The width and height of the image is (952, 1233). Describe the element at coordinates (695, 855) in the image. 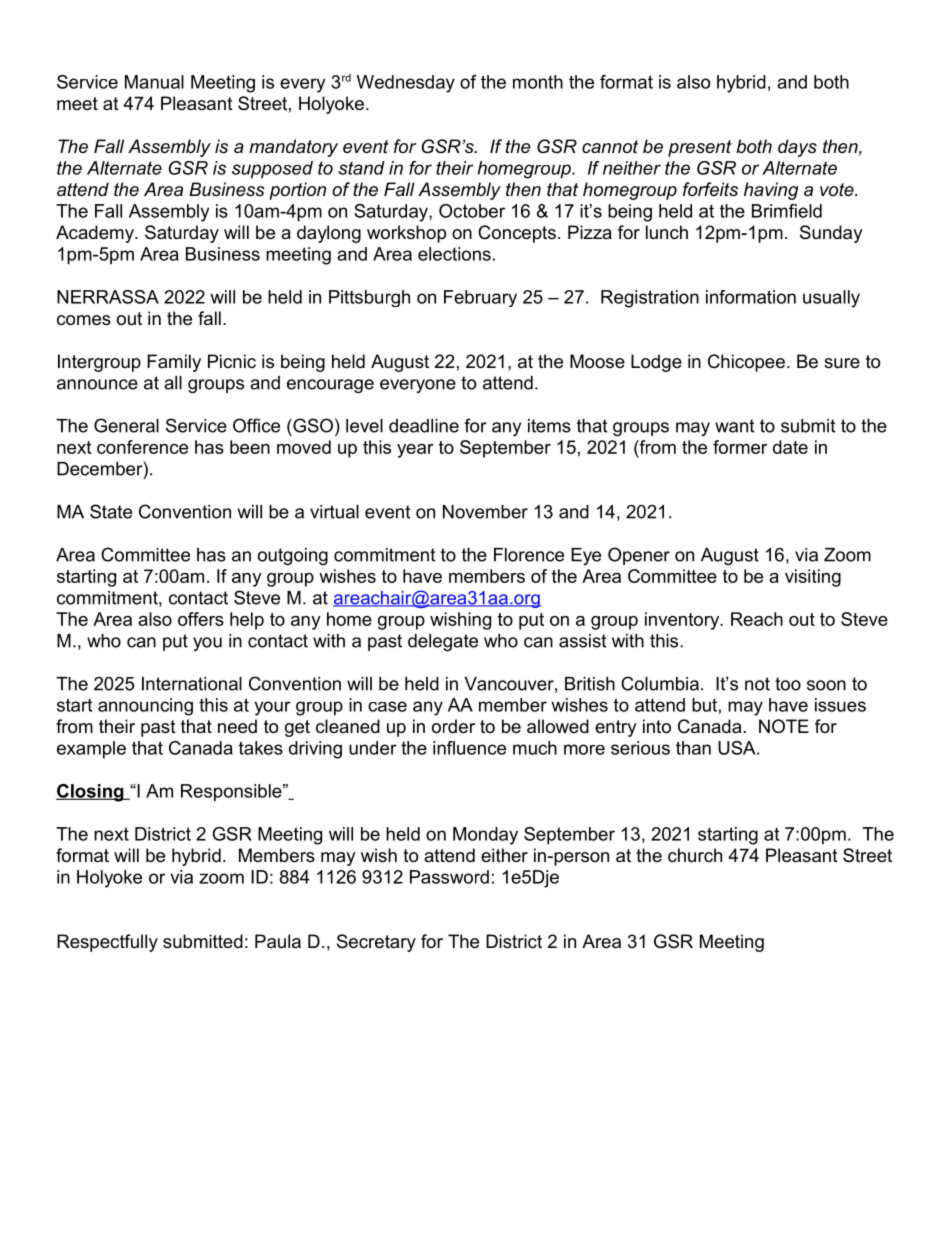

I see `church` at that location.
